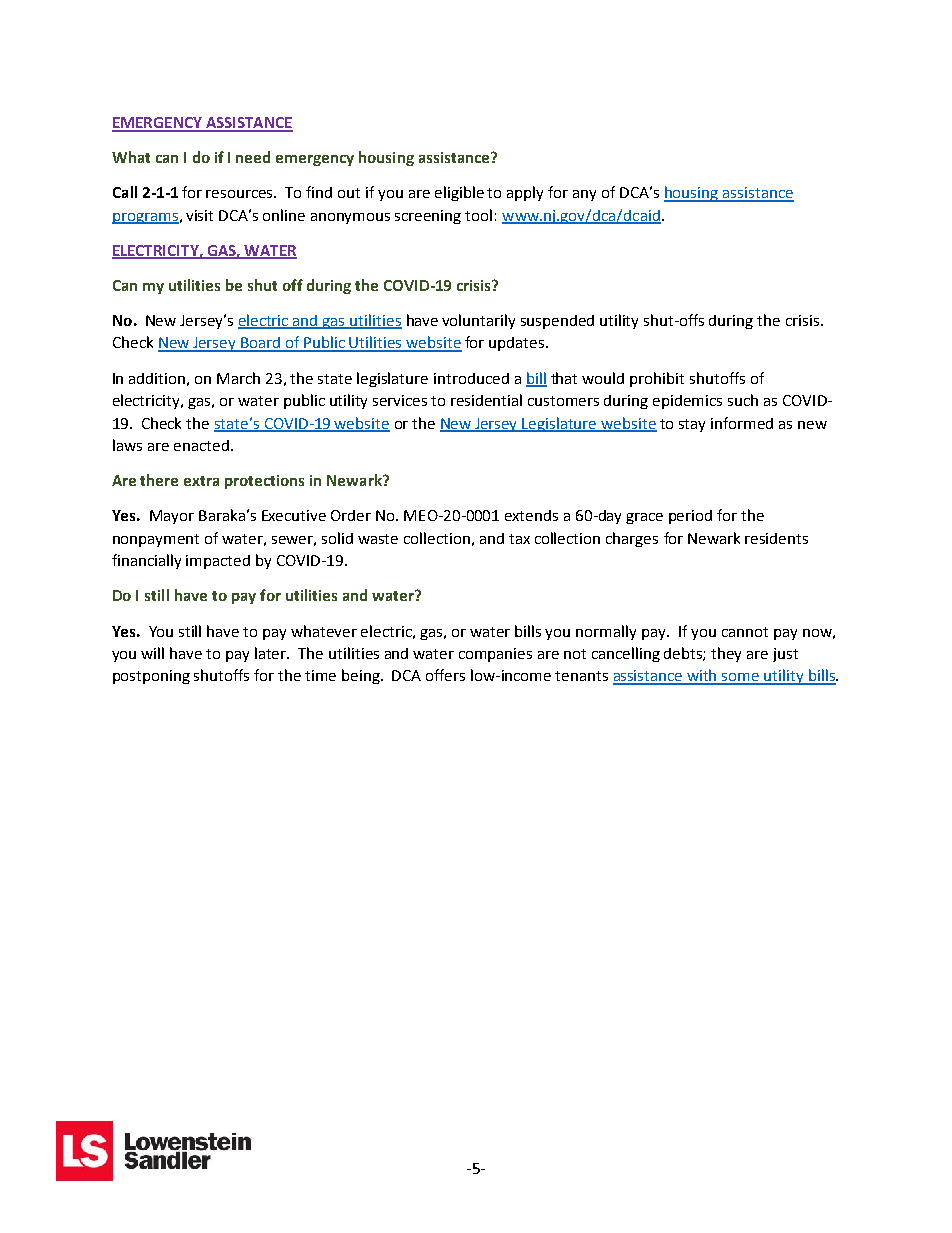  I want to click on residential, so click(486, 400).
